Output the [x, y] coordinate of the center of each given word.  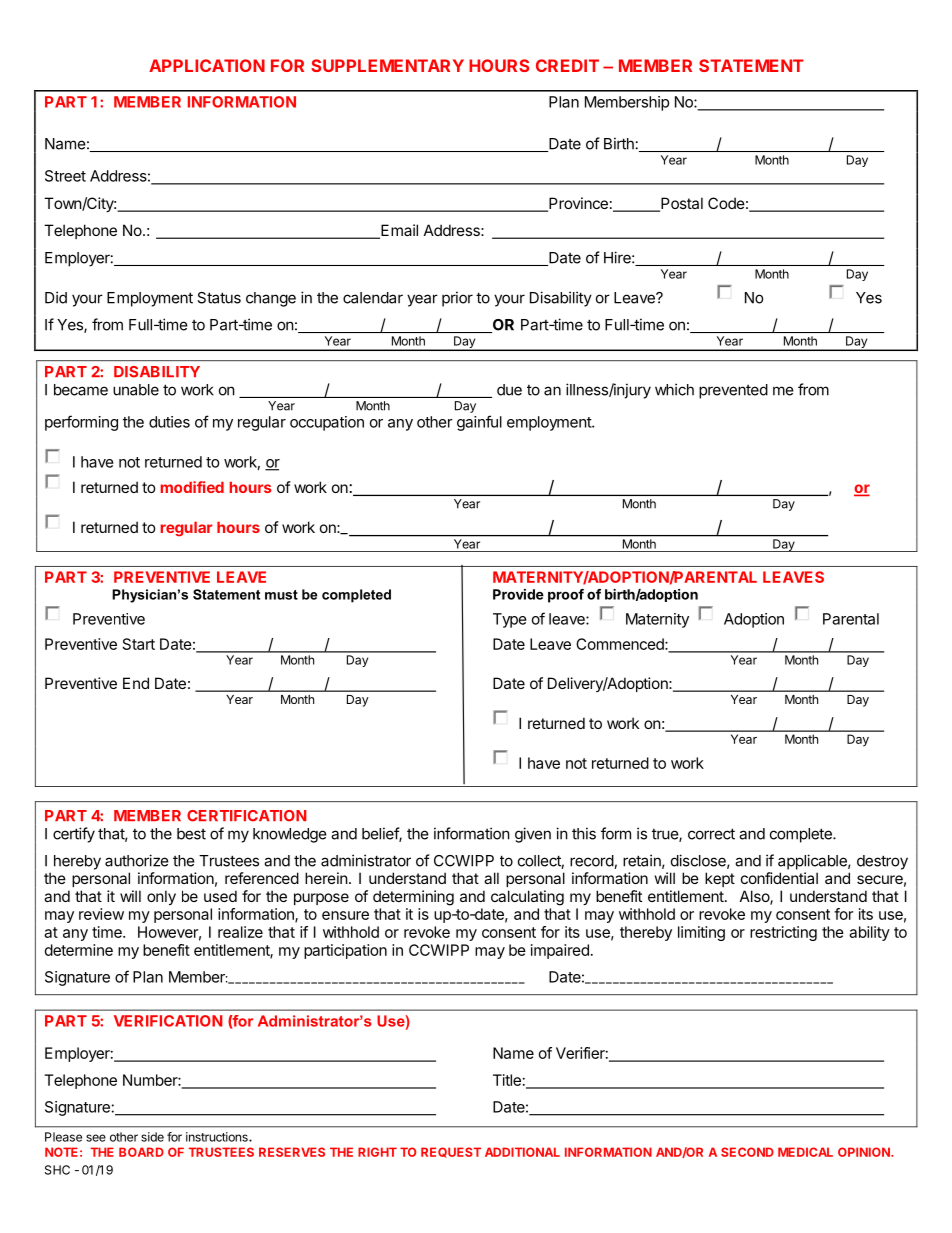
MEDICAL [805, 1152]
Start [139, 644]
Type [510, 620]
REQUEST [451, 1152]
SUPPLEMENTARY [387, 65]
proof [566, 596]
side [152, 1137]
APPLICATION [207, 65]
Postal [681, 204]
